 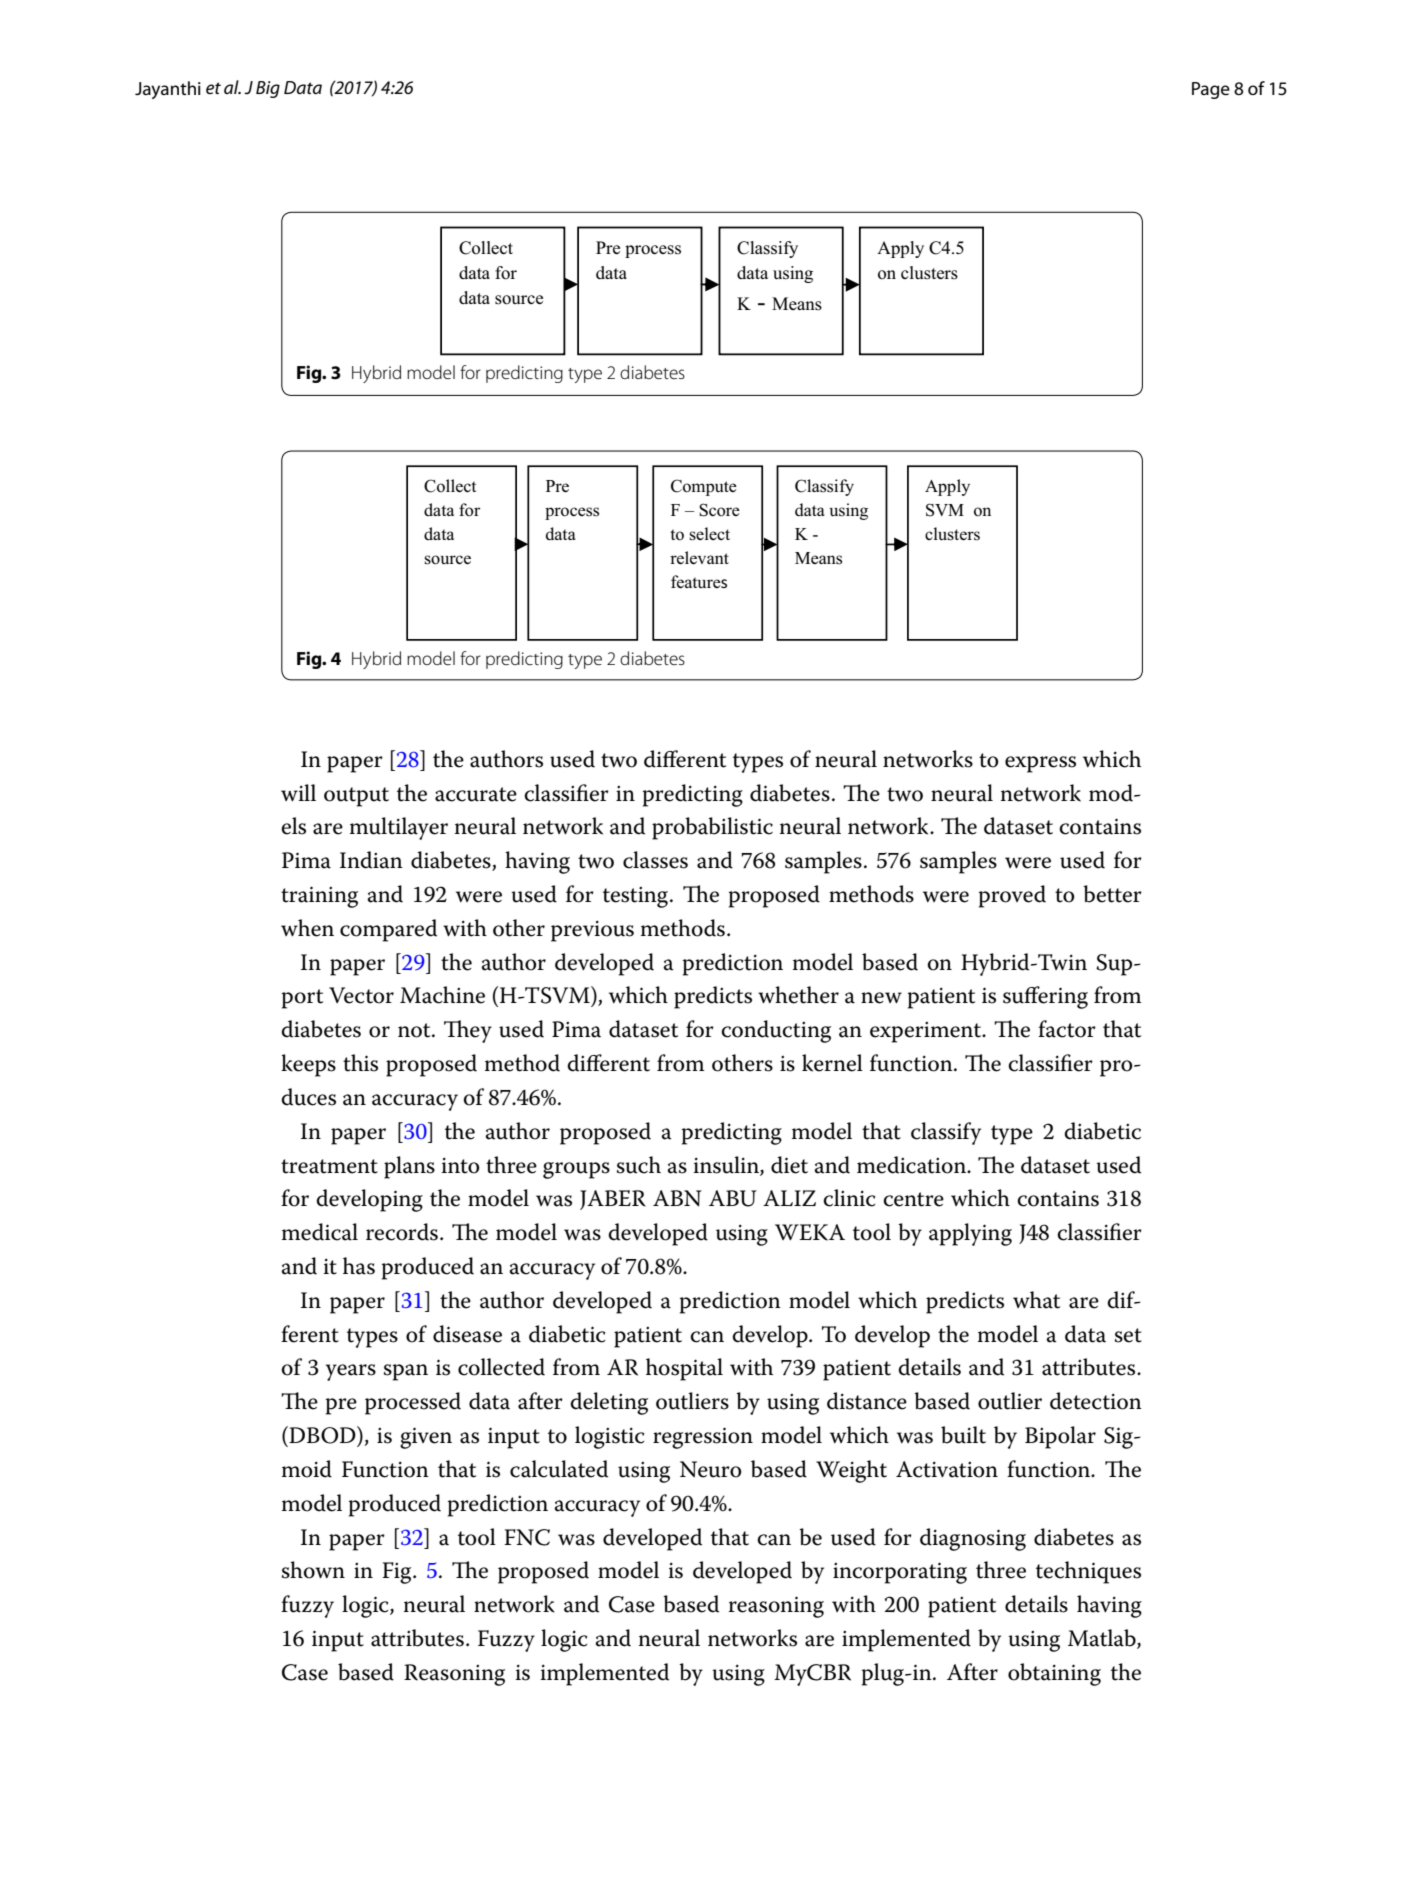 I want to click on Compute, so click(x=704, y=487).
